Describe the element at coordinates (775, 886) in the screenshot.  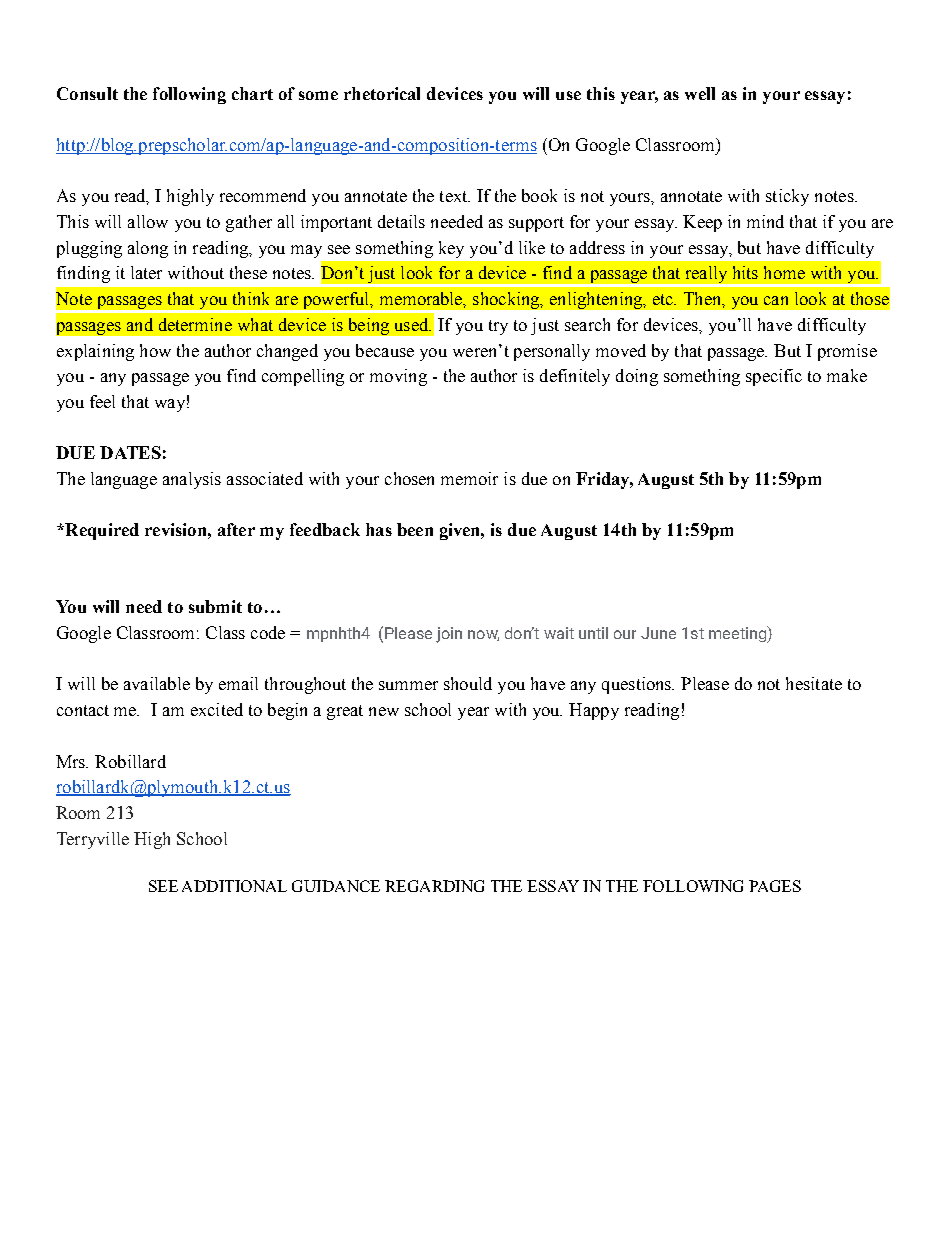
I see `PAGES` at that location.
